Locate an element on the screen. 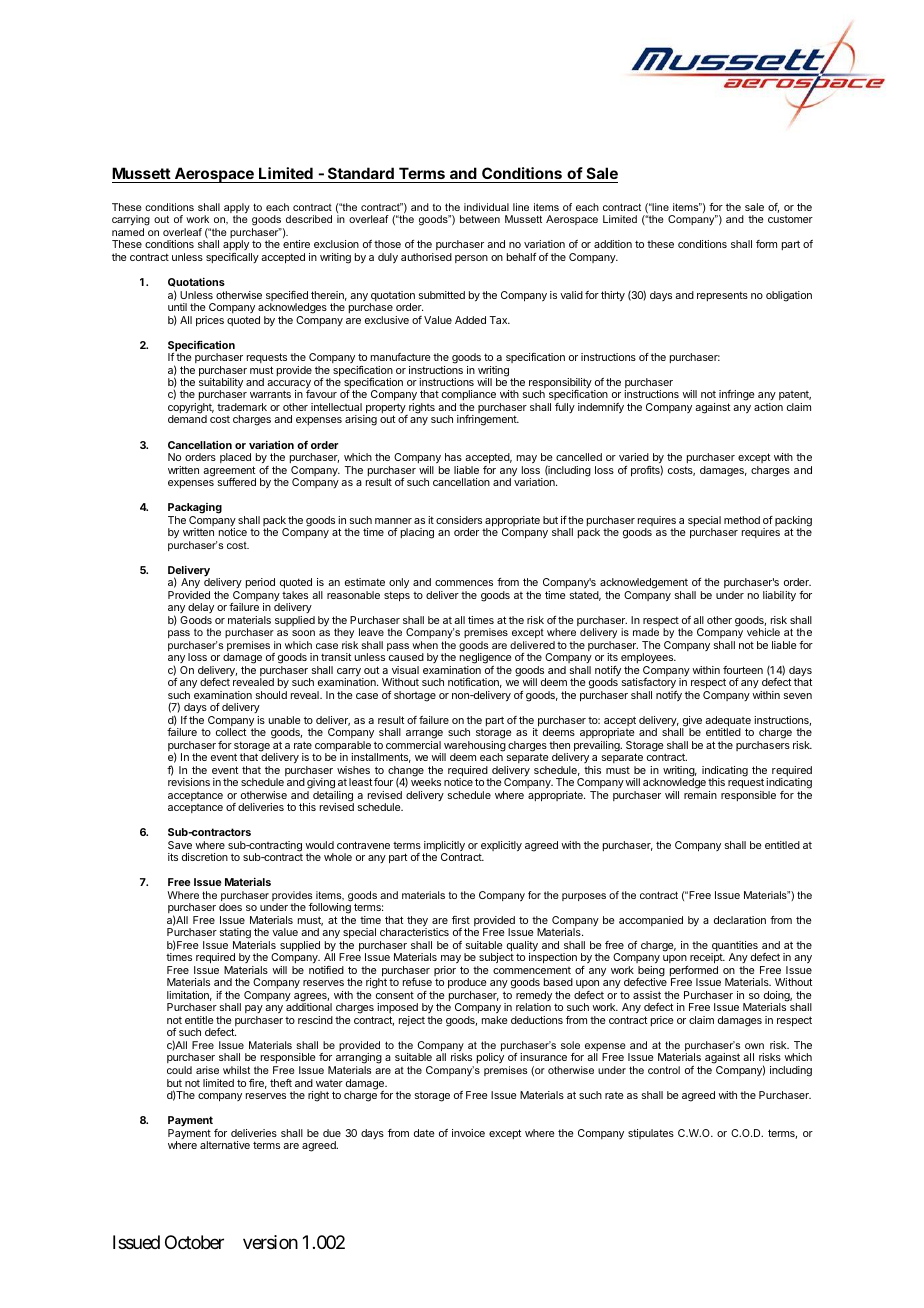  customer is located at coordinates (790, 219).
